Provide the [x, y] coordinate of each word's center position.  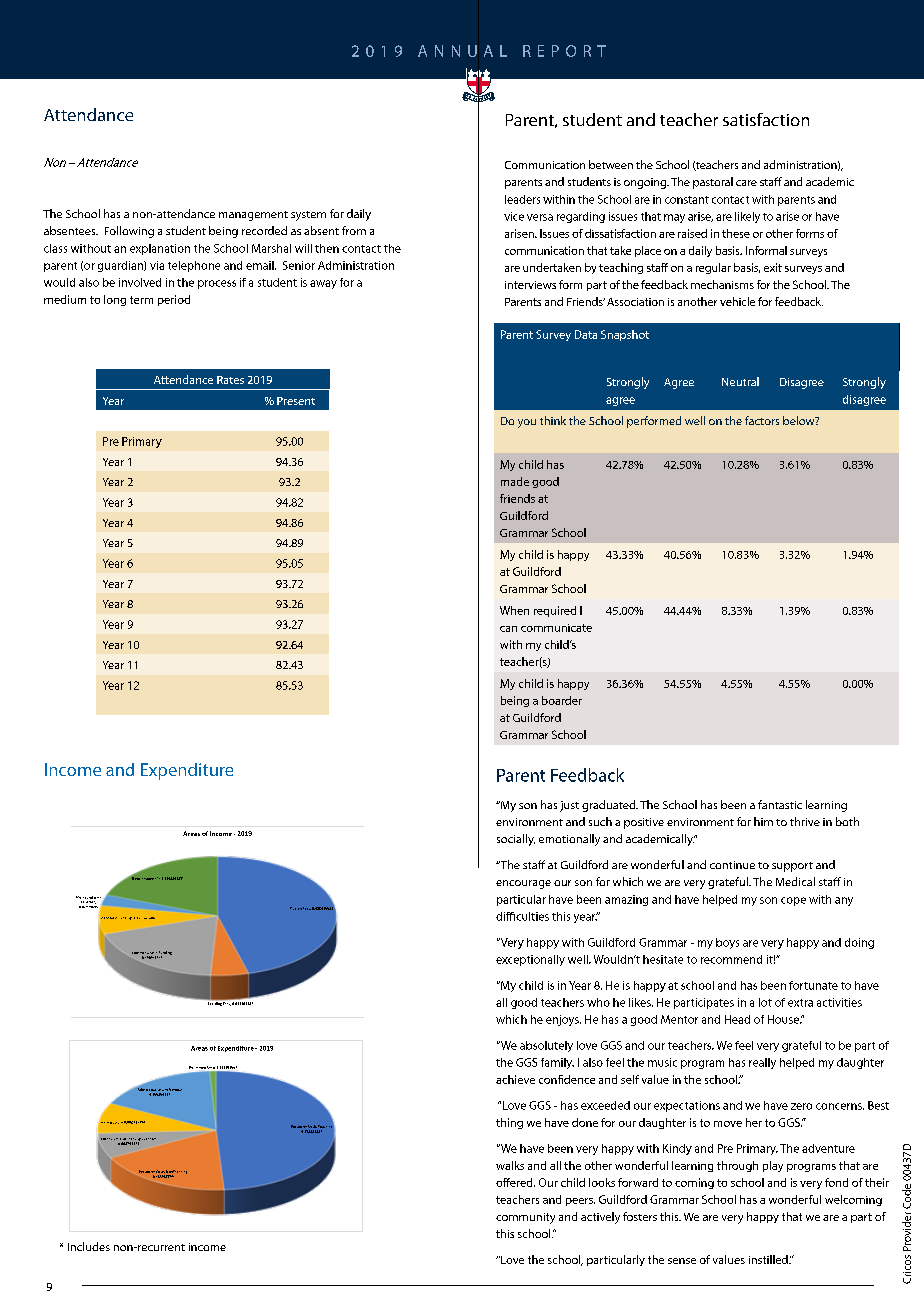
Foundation [92, 897]
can [508, 629]
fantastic [780, 804]
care [746, 183]
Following [129, 232]
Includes [89, 1246]
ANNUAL [462, 51]
